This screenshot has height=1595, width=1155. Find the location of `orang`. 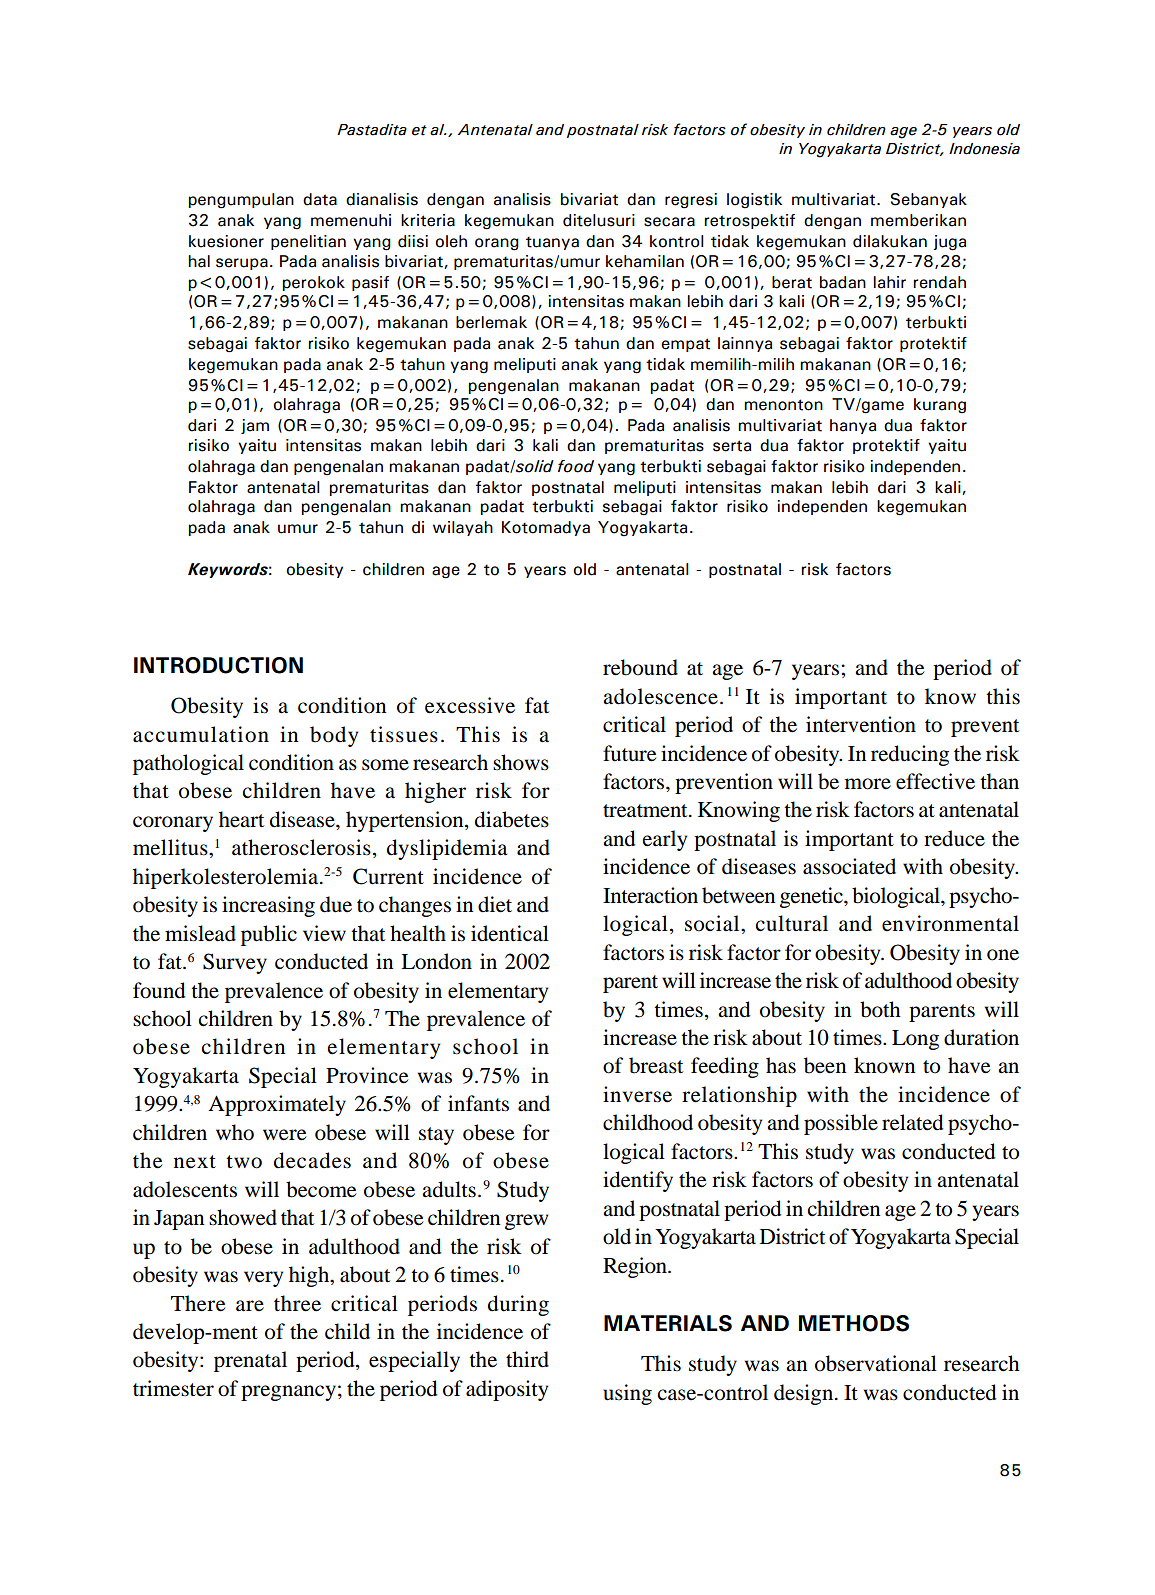

orang is located at coordinates (497, 244).
